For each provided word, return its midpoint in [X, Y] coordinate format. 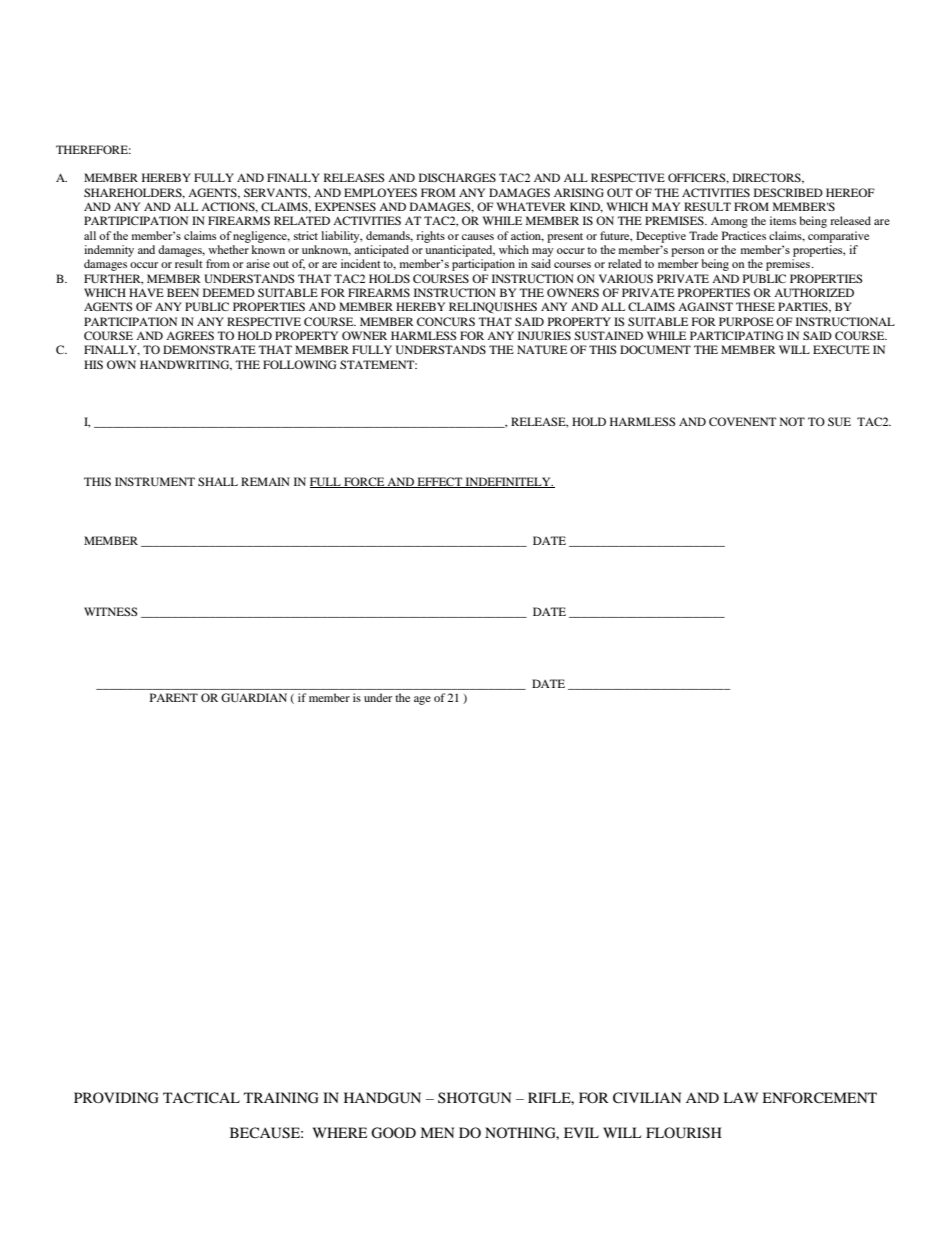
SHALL [218, 481]
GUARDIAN [254, 697]
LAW [740, 1097]
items [783, 220]
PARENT [174, 697]
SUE [839, 421]
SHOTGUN [474, 1098]
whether [228, 249]
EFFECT [439, 482]
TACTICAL [201, 1098]
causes [478, 237]
